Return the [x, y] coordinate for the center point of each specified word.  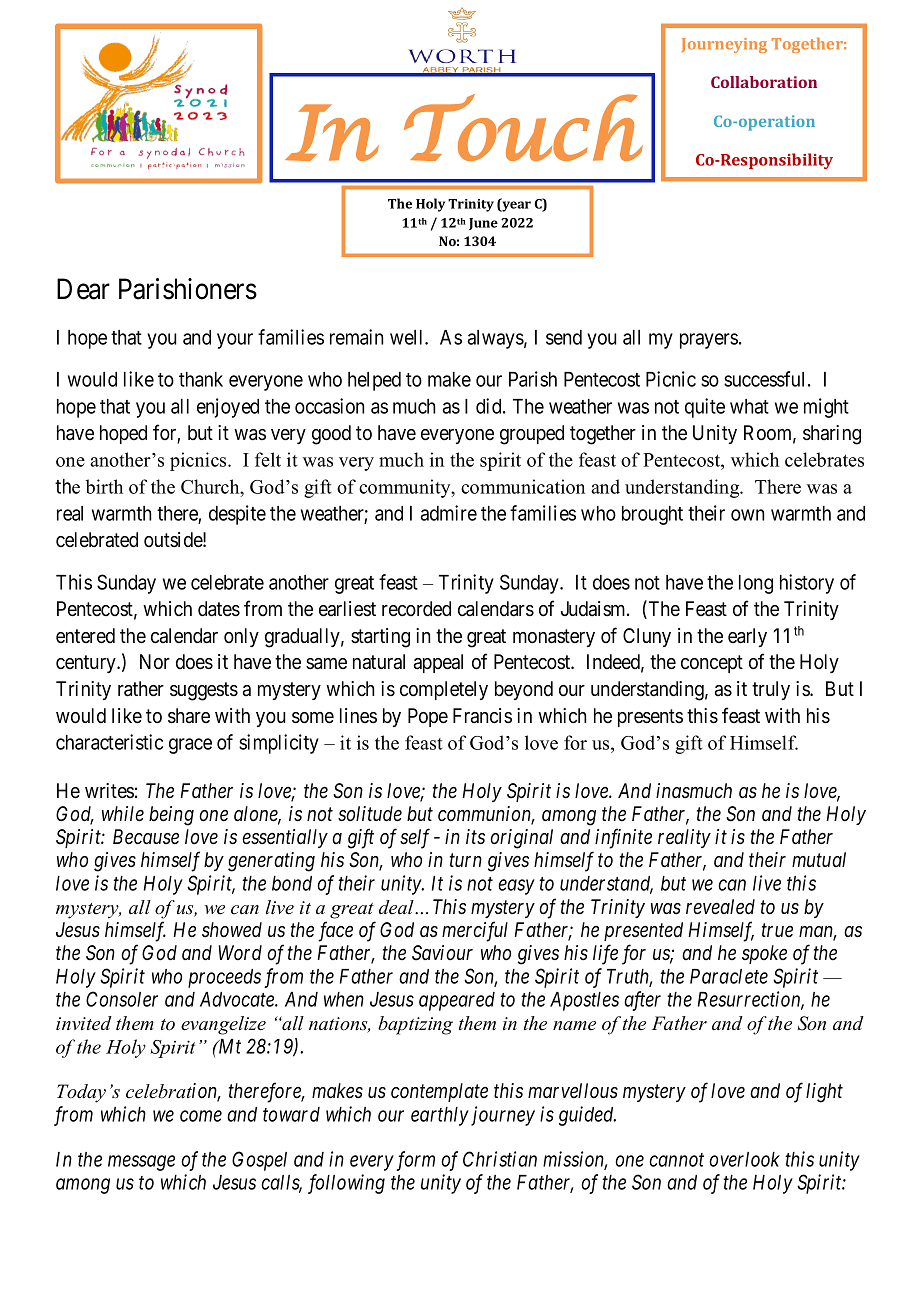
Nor [155, 662]
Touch [523, 127]
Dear [83, 289]
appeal [438, 663]
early [747, 637]
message [141, 1163]
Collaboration [764, 82]
